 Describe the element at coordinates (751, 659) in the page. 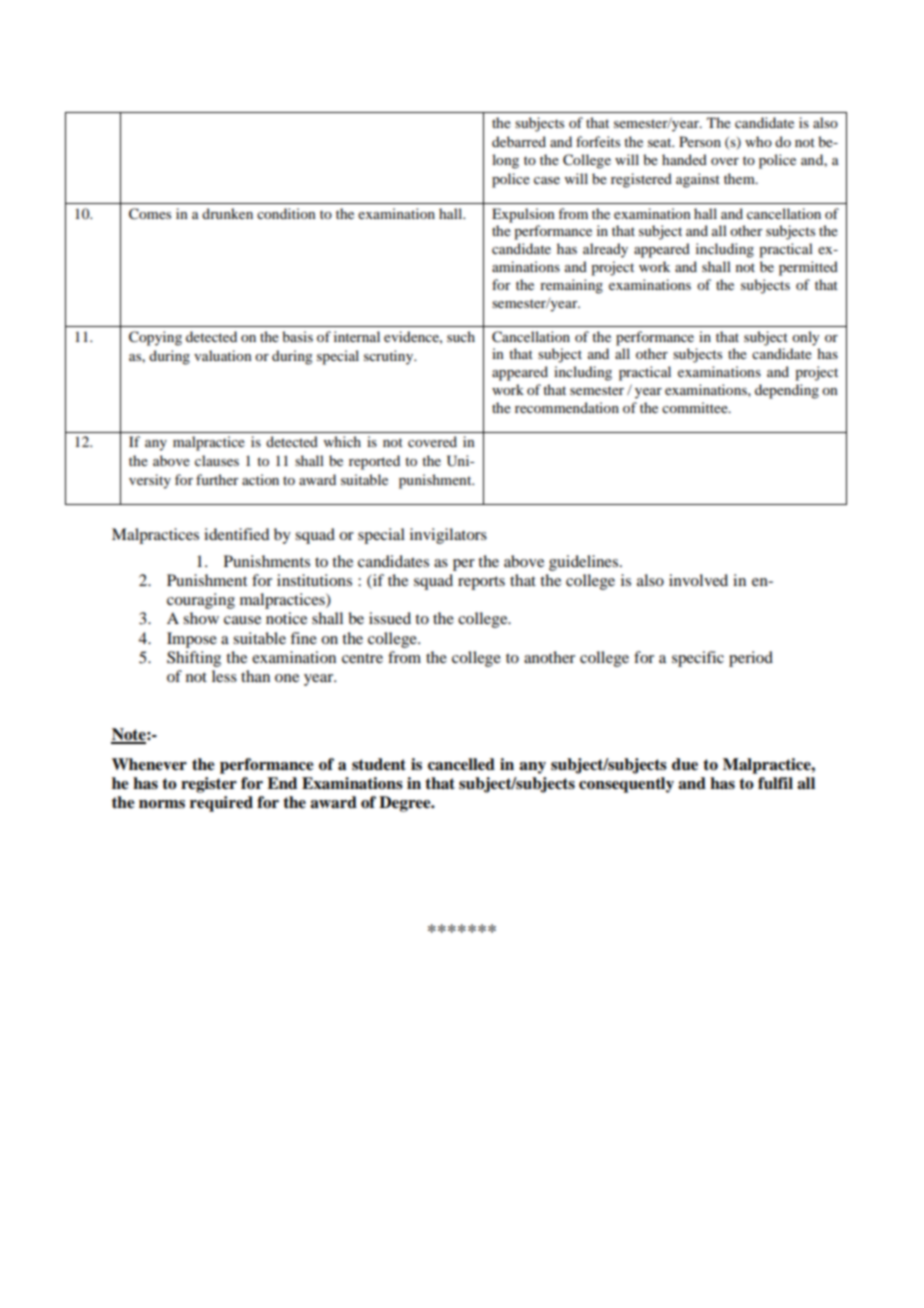

I see `period` at that location.
